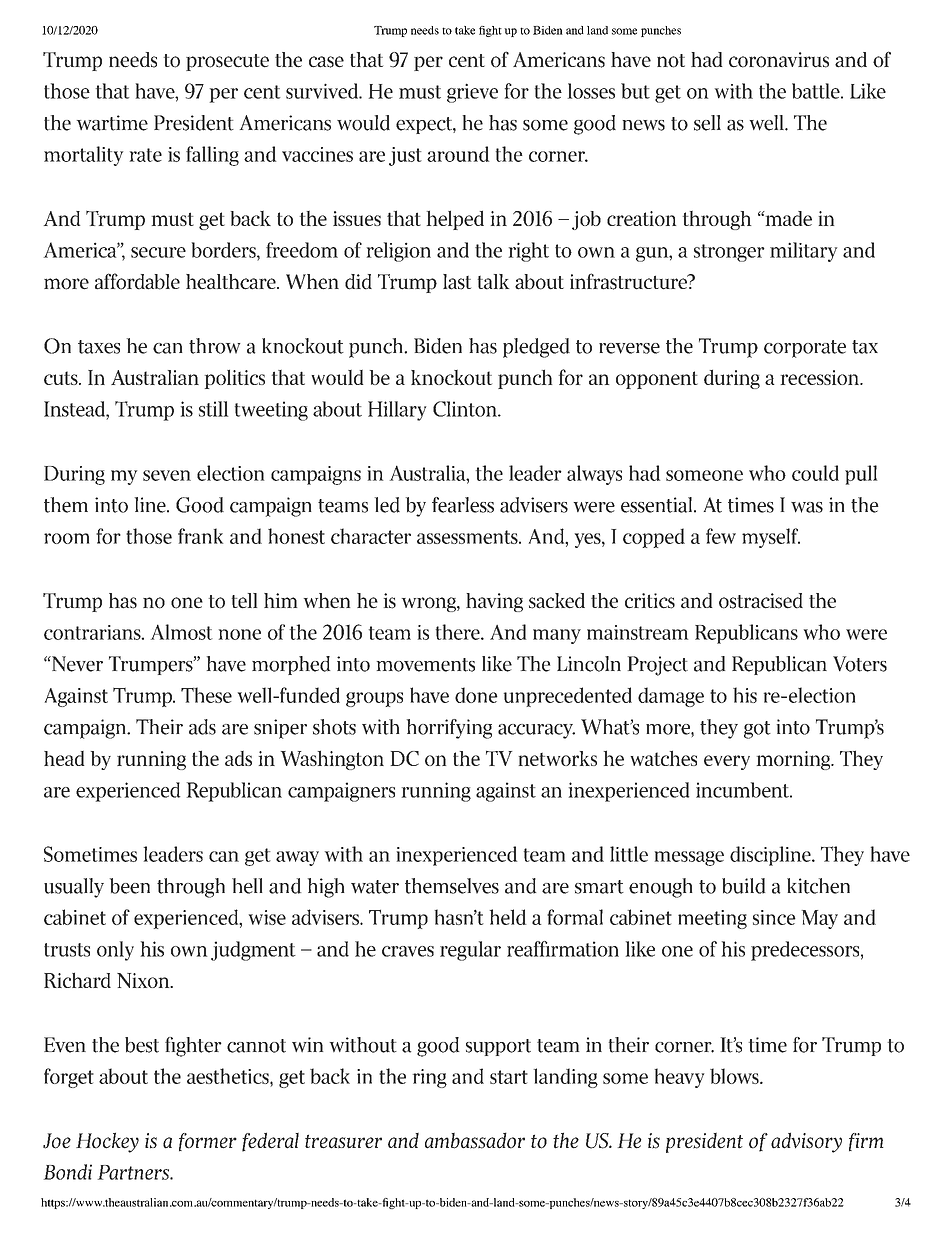 The height and width of the screenshot is (1233, 952). I want to click on Almost, so click(182, 632).
